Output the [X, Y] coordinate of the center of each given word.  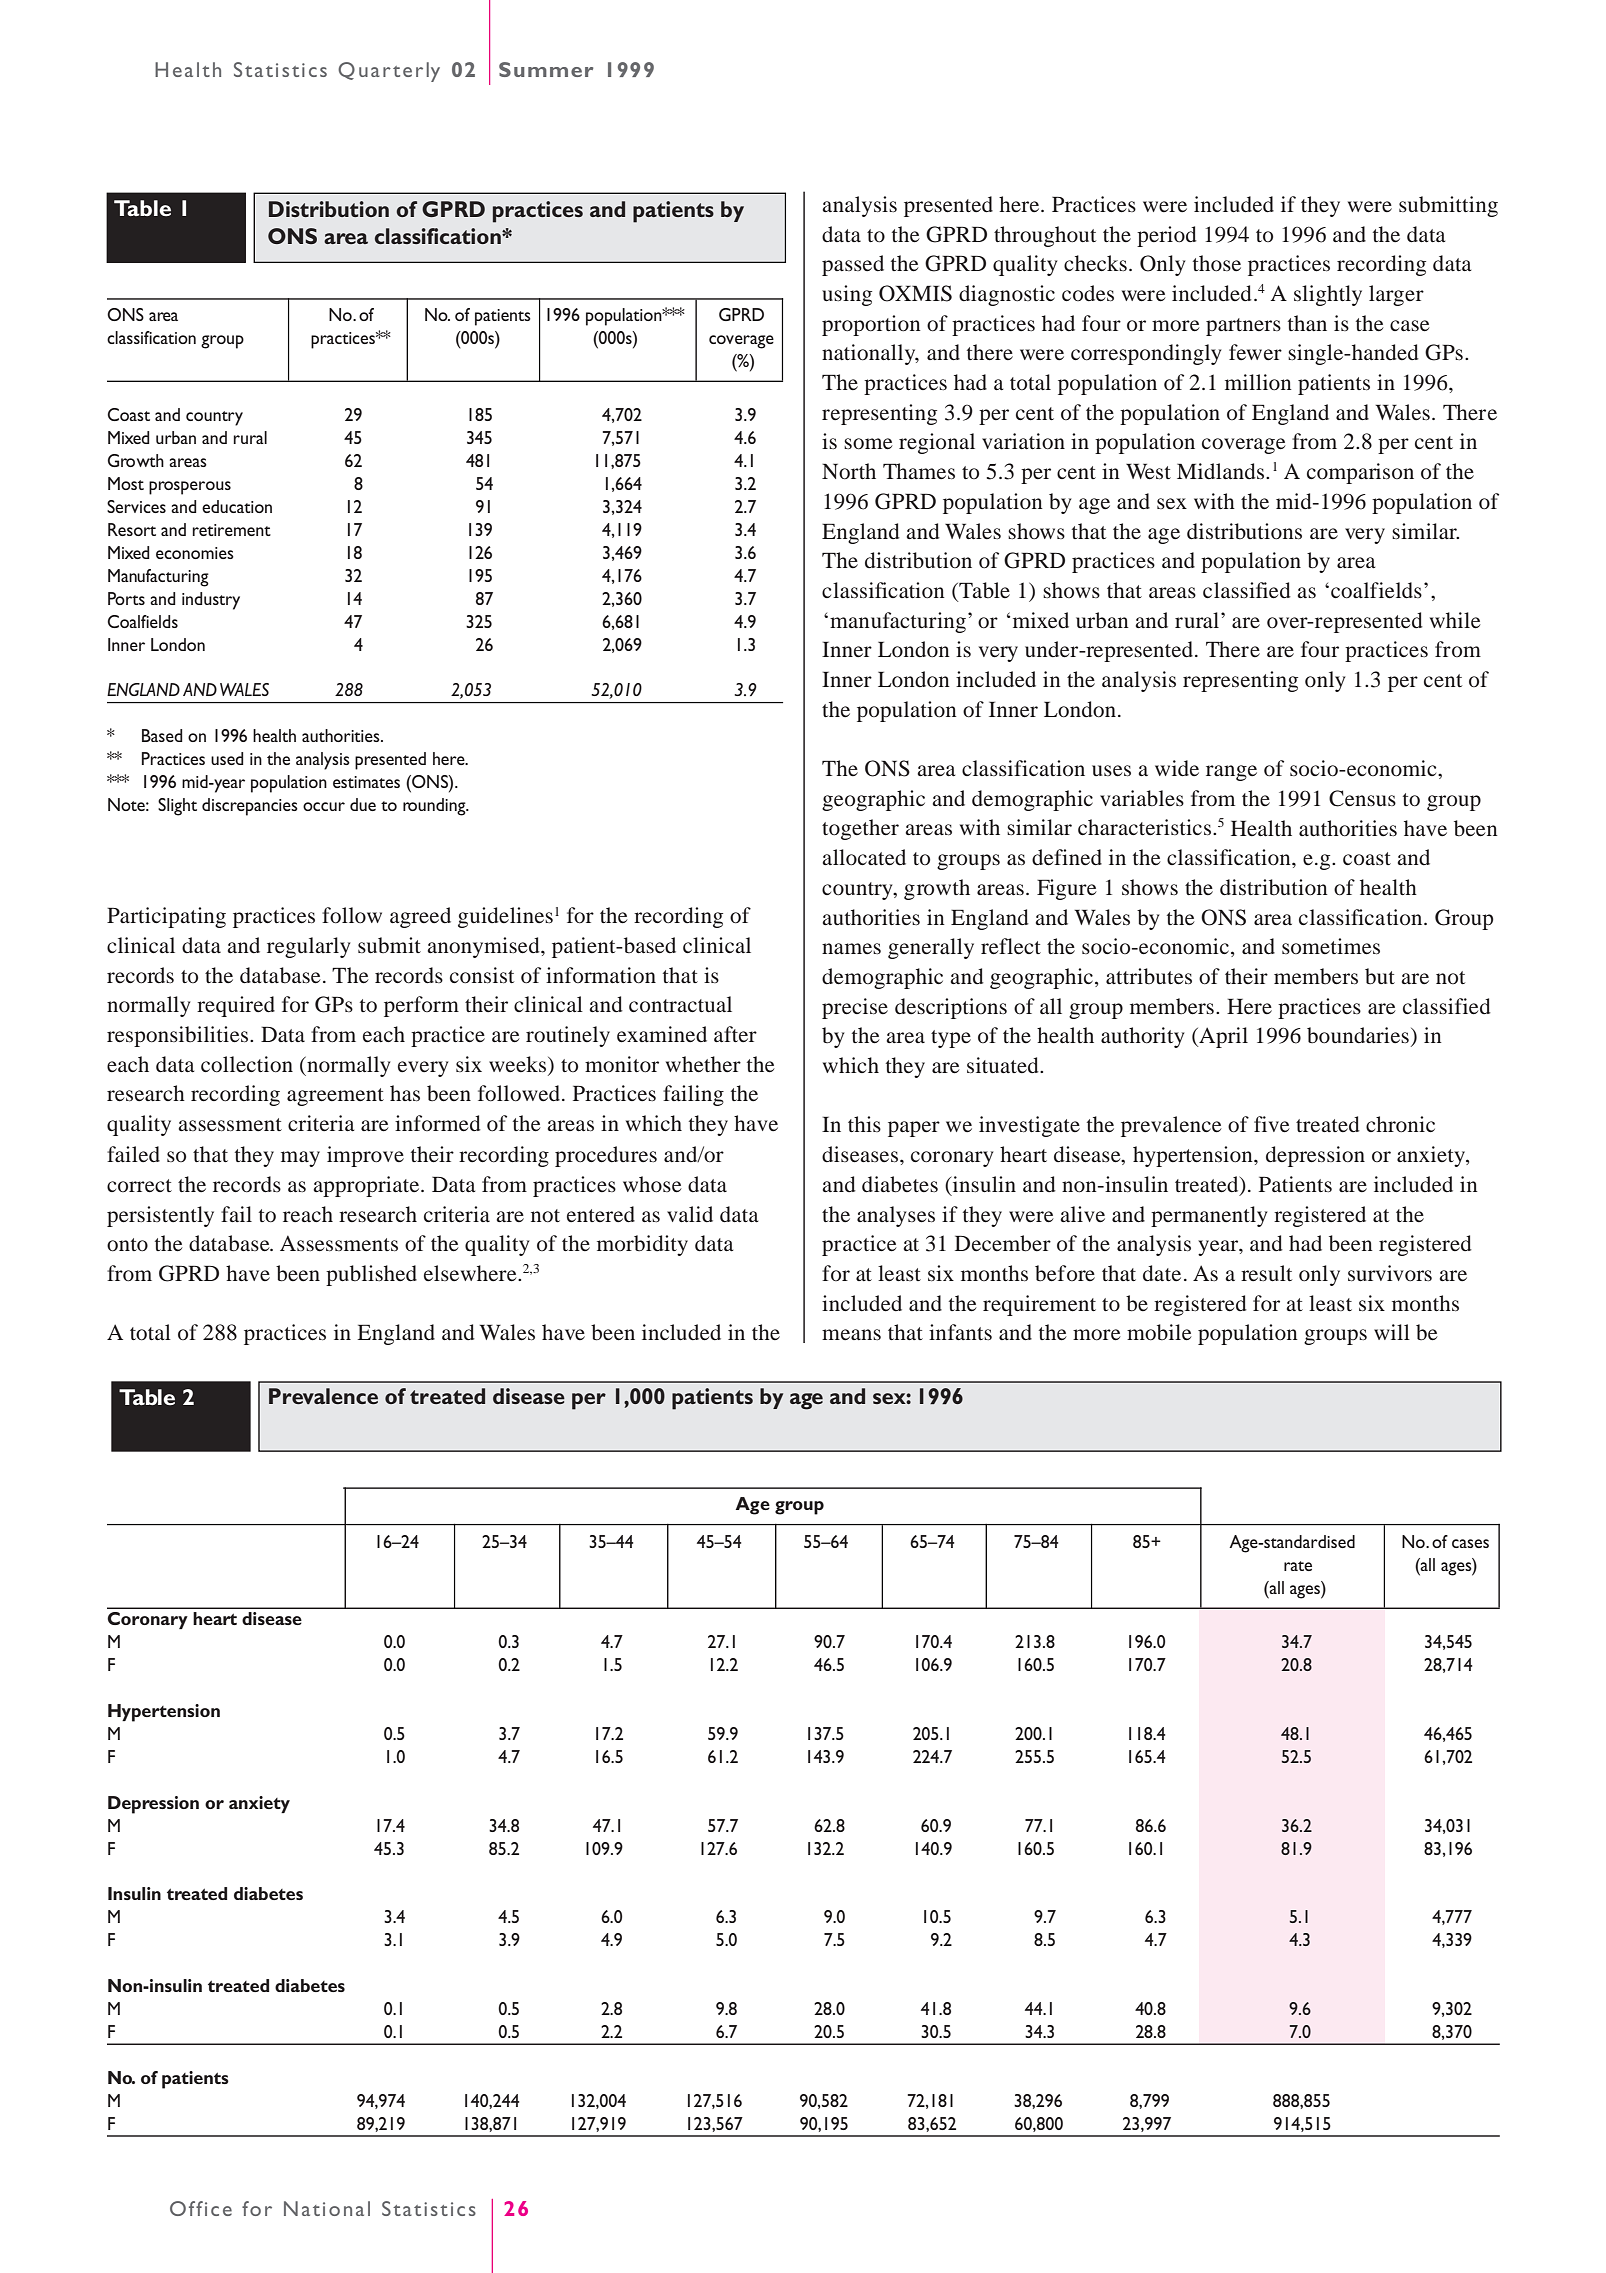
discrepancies [250, 807]
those [1217, 263]
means [851, 1334]
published [371, 1275]
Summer [546, 69]
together [860, 829]
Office [201, 2208]
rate [1298, 1566]
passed [853, 265]
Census [1362, 798]
